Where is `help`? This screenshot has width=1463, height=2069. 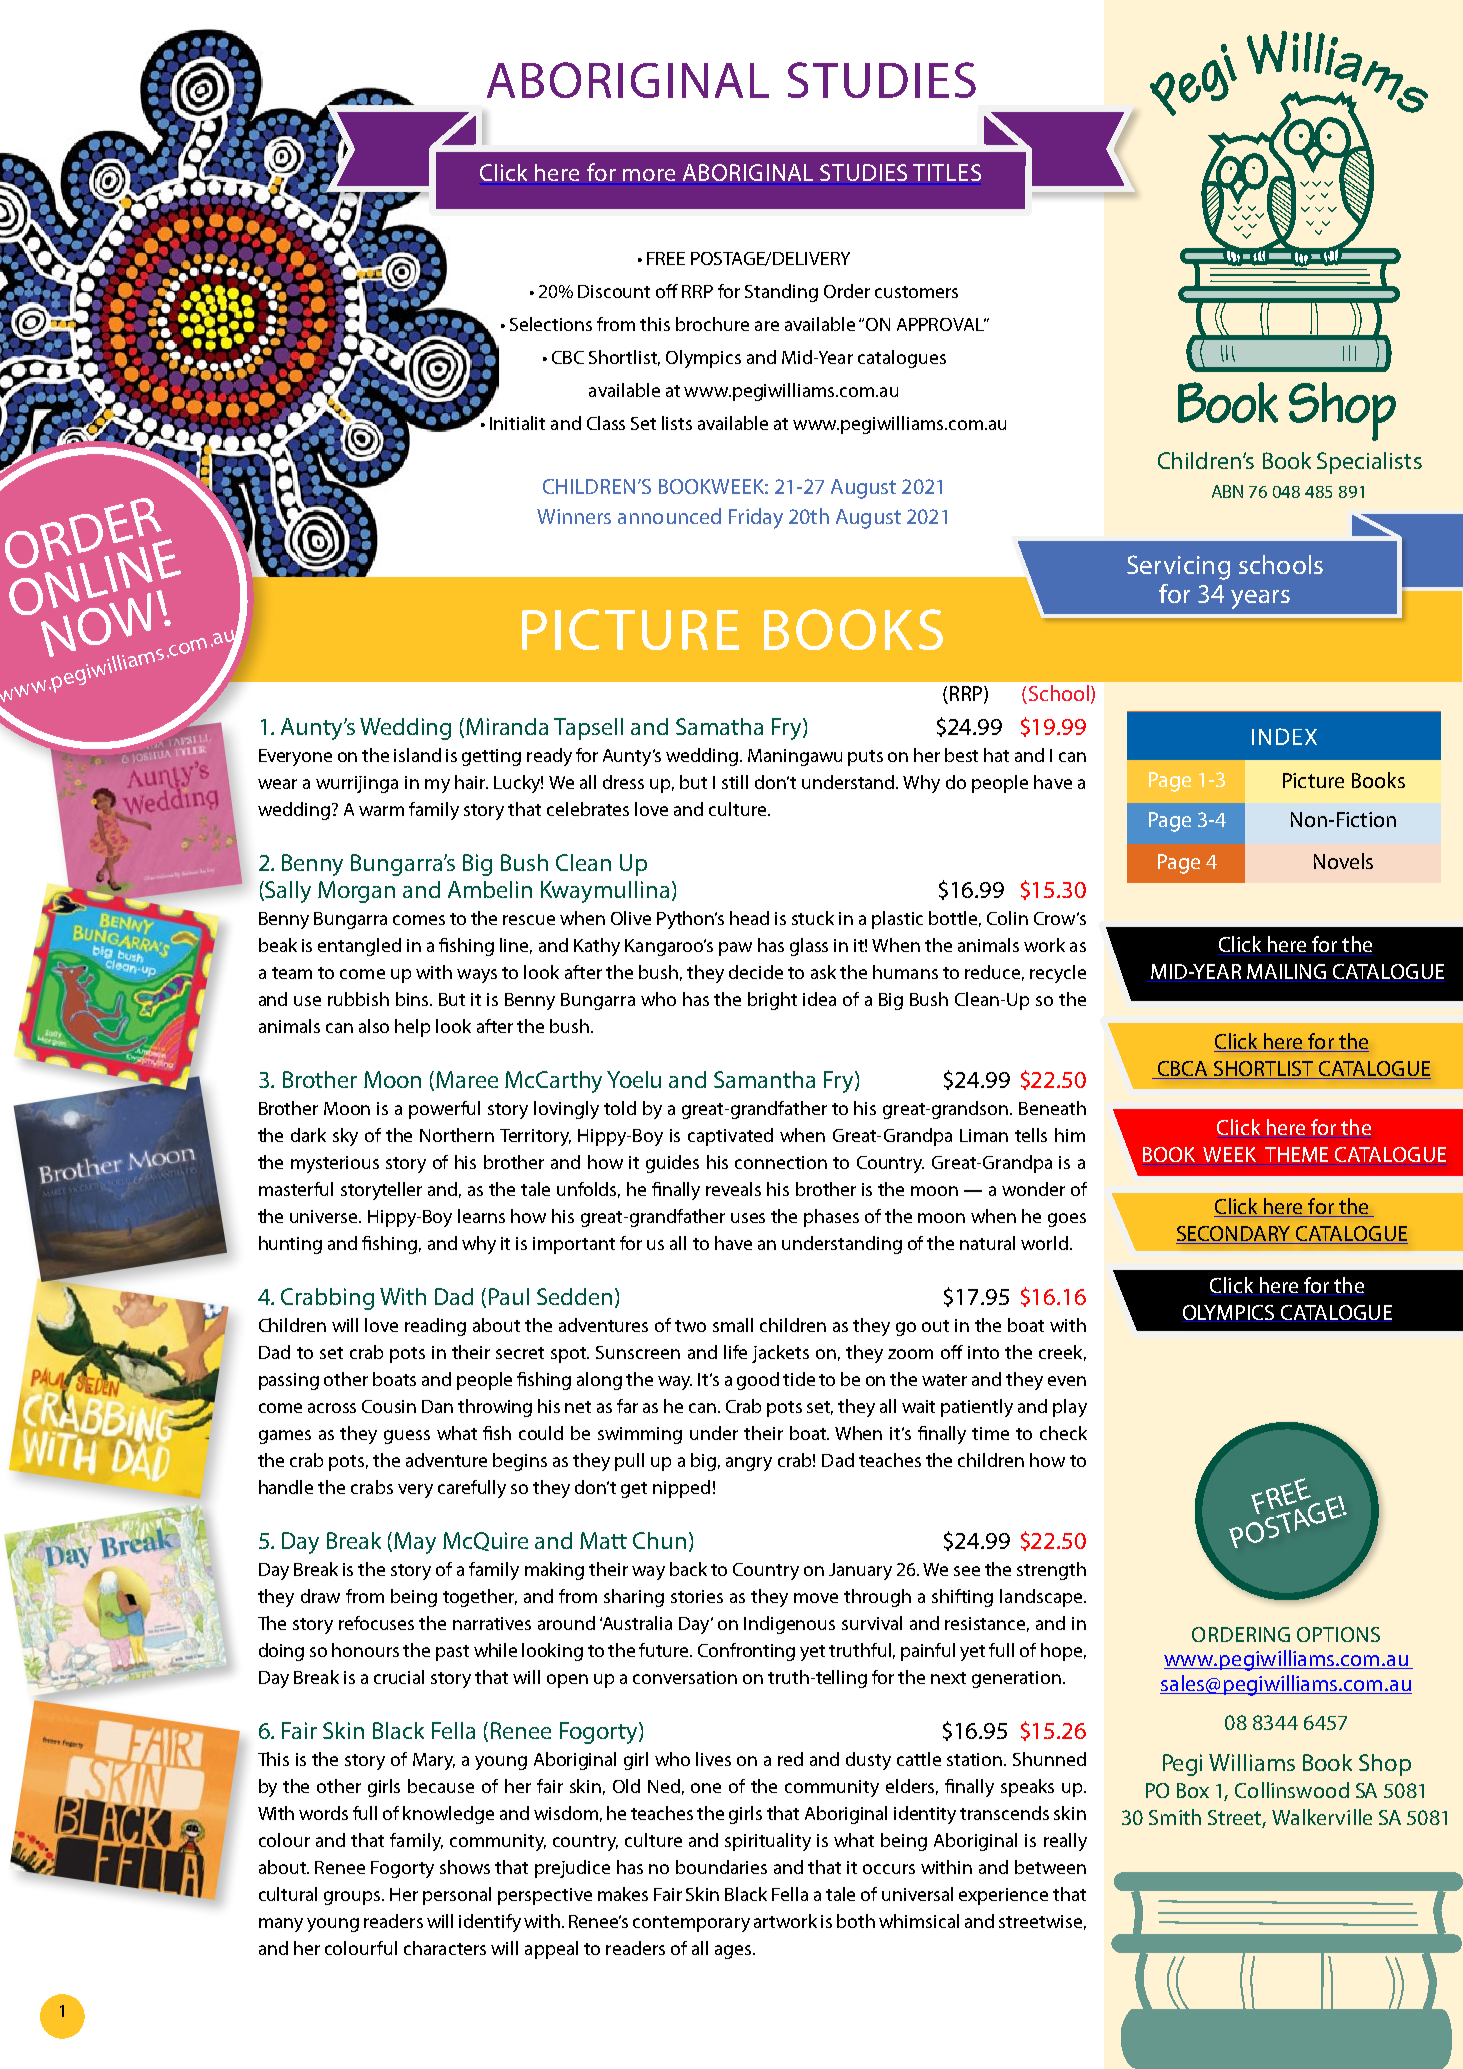 help is located at coordinates (412, 1028).
